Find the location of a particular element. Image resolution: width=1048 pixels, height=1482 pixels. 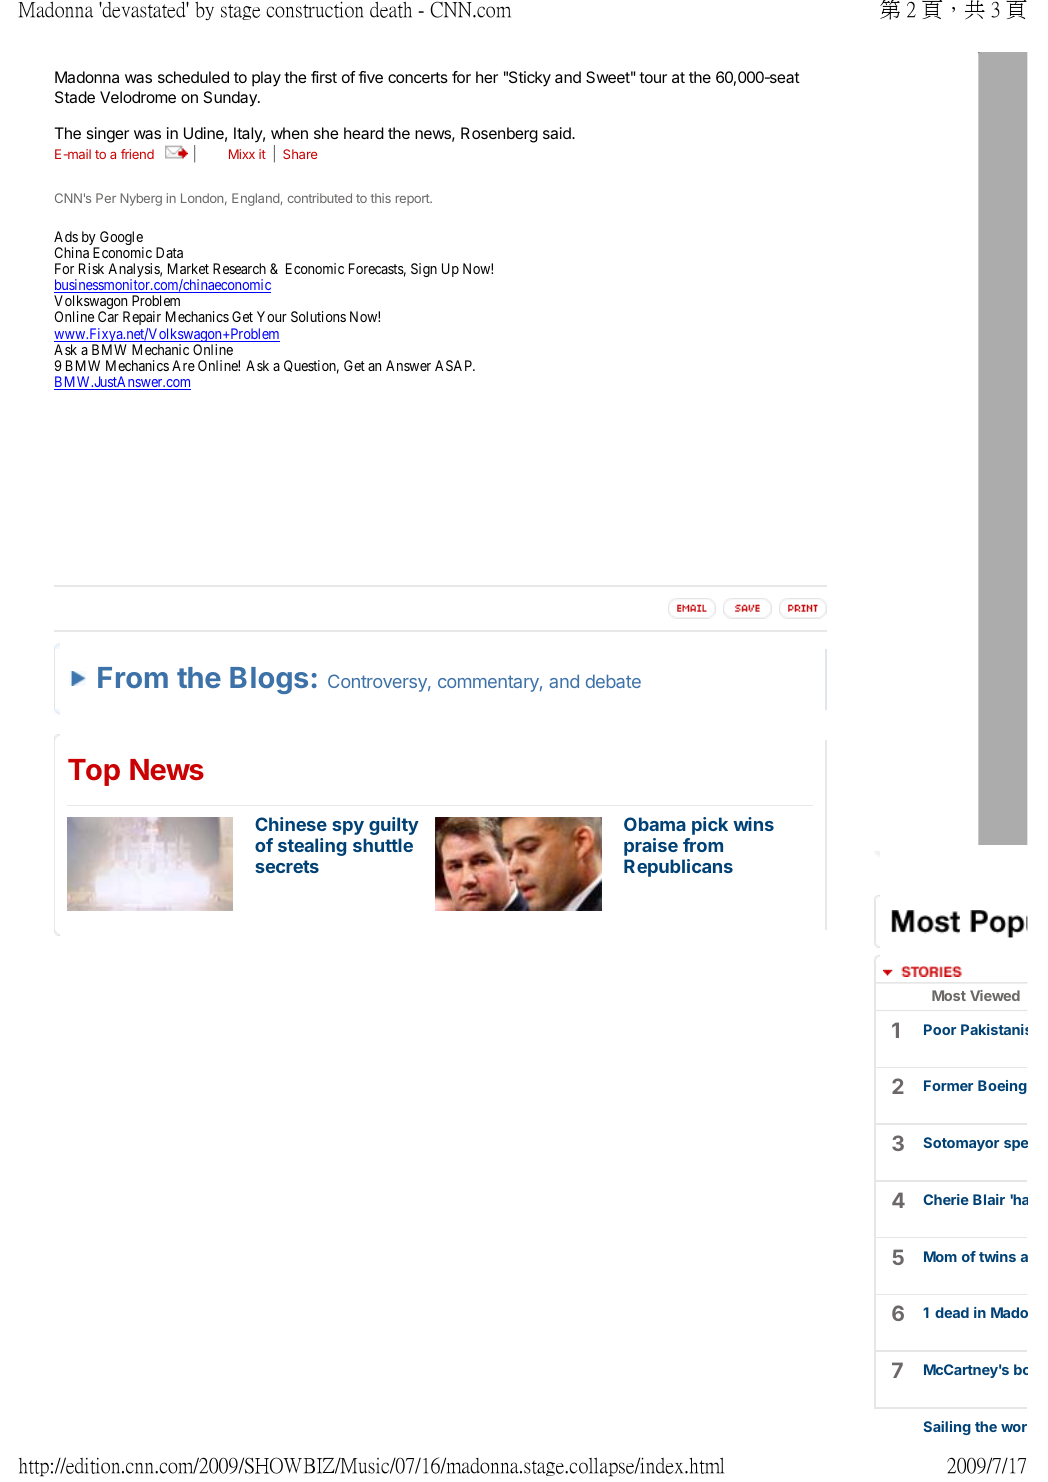

ASAP is located at coordinates (454, 365).
